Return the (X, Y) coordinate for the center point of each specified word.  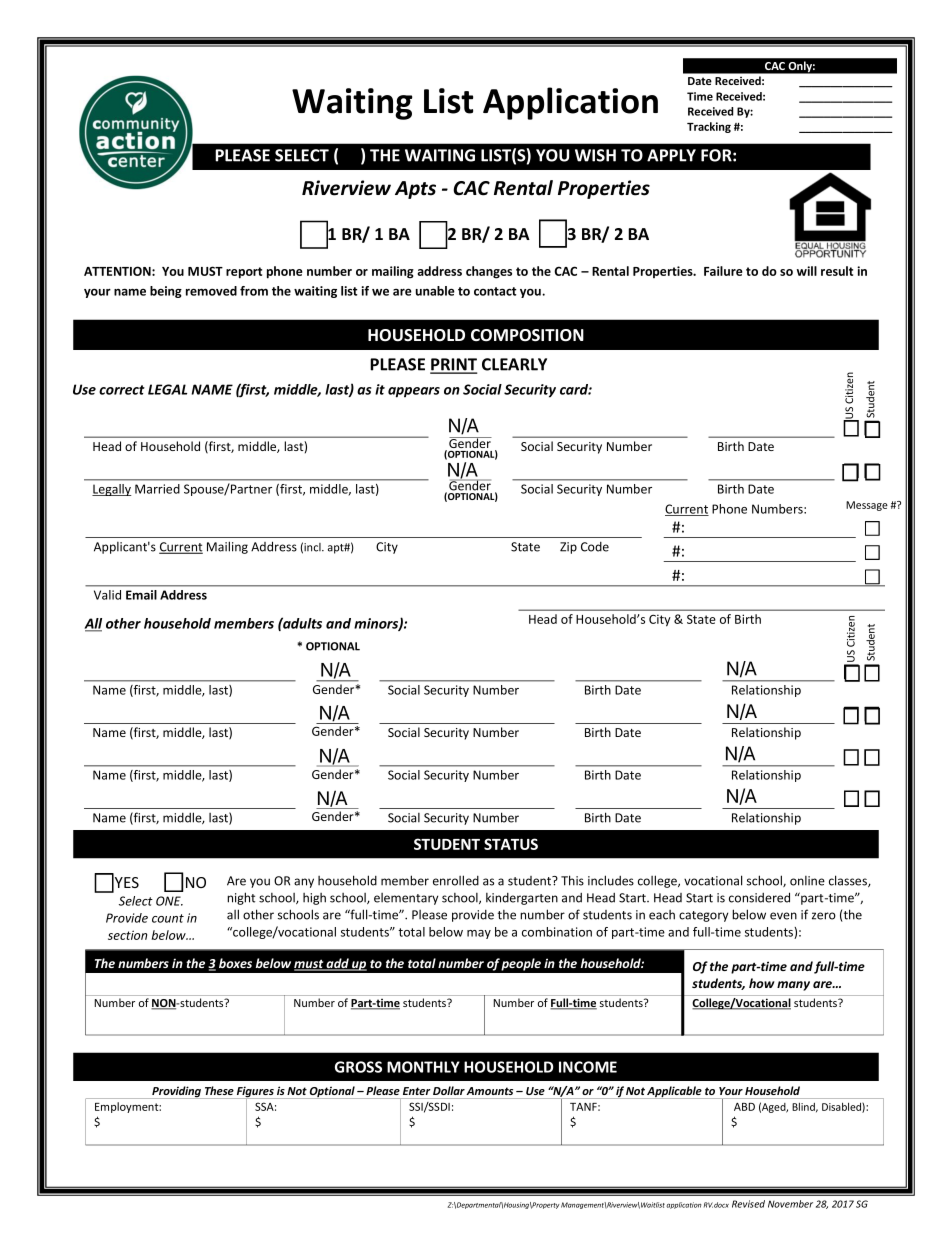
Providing (177, 1092)
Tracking (709, 127)
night (241, 898)
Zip (568, 548)
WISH (595, 155)
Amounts (489, 1091)
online (807, 881)
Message (867, 506)
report (244, 273)
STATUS (511, 844)
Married (157, 489)
